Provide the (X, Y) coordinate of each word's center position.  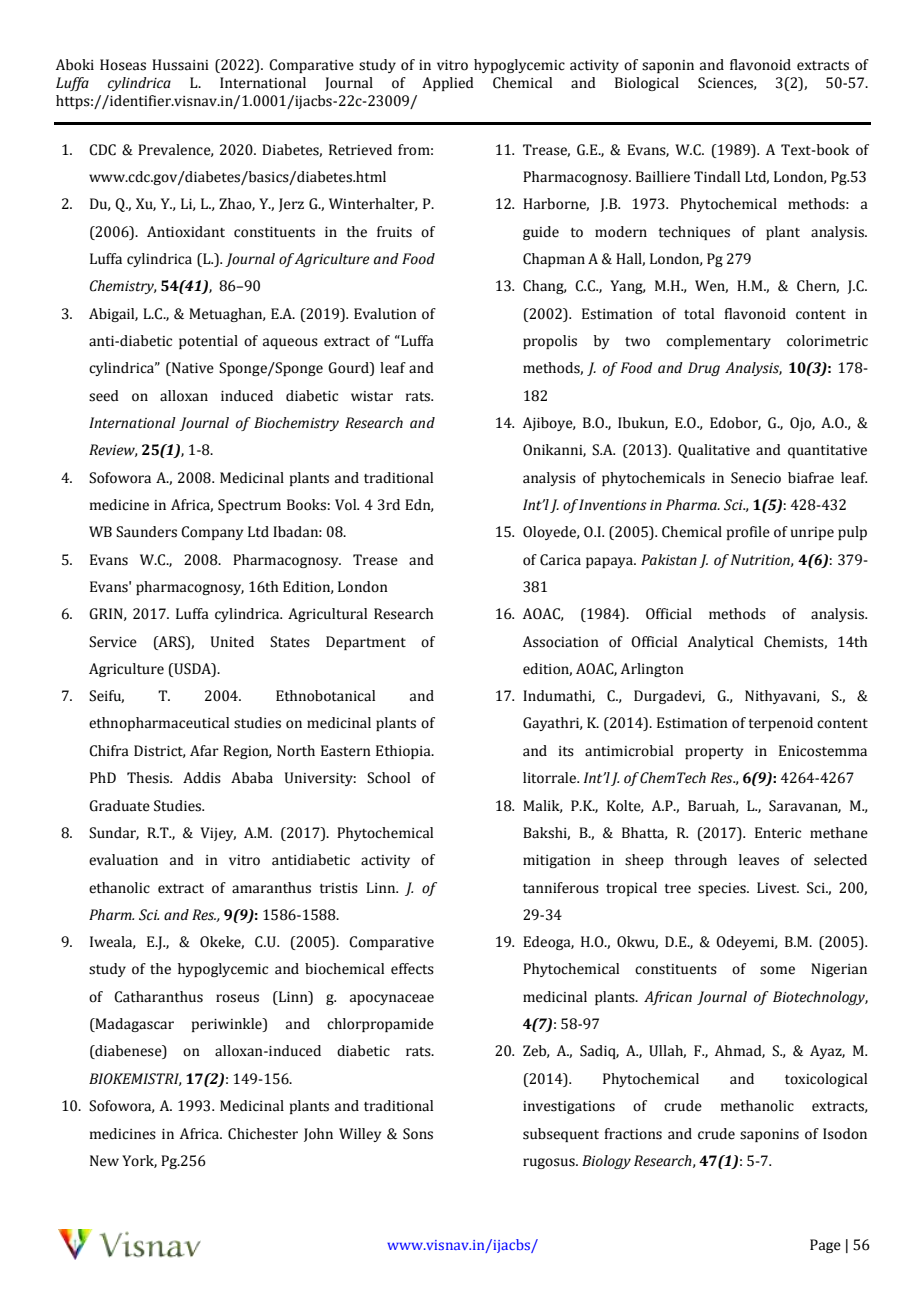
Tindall (717, 177)
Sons (418, 1134)
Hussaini (180, 65)
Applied (448, 84)
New (104, 1161)
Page (825, 1246)
